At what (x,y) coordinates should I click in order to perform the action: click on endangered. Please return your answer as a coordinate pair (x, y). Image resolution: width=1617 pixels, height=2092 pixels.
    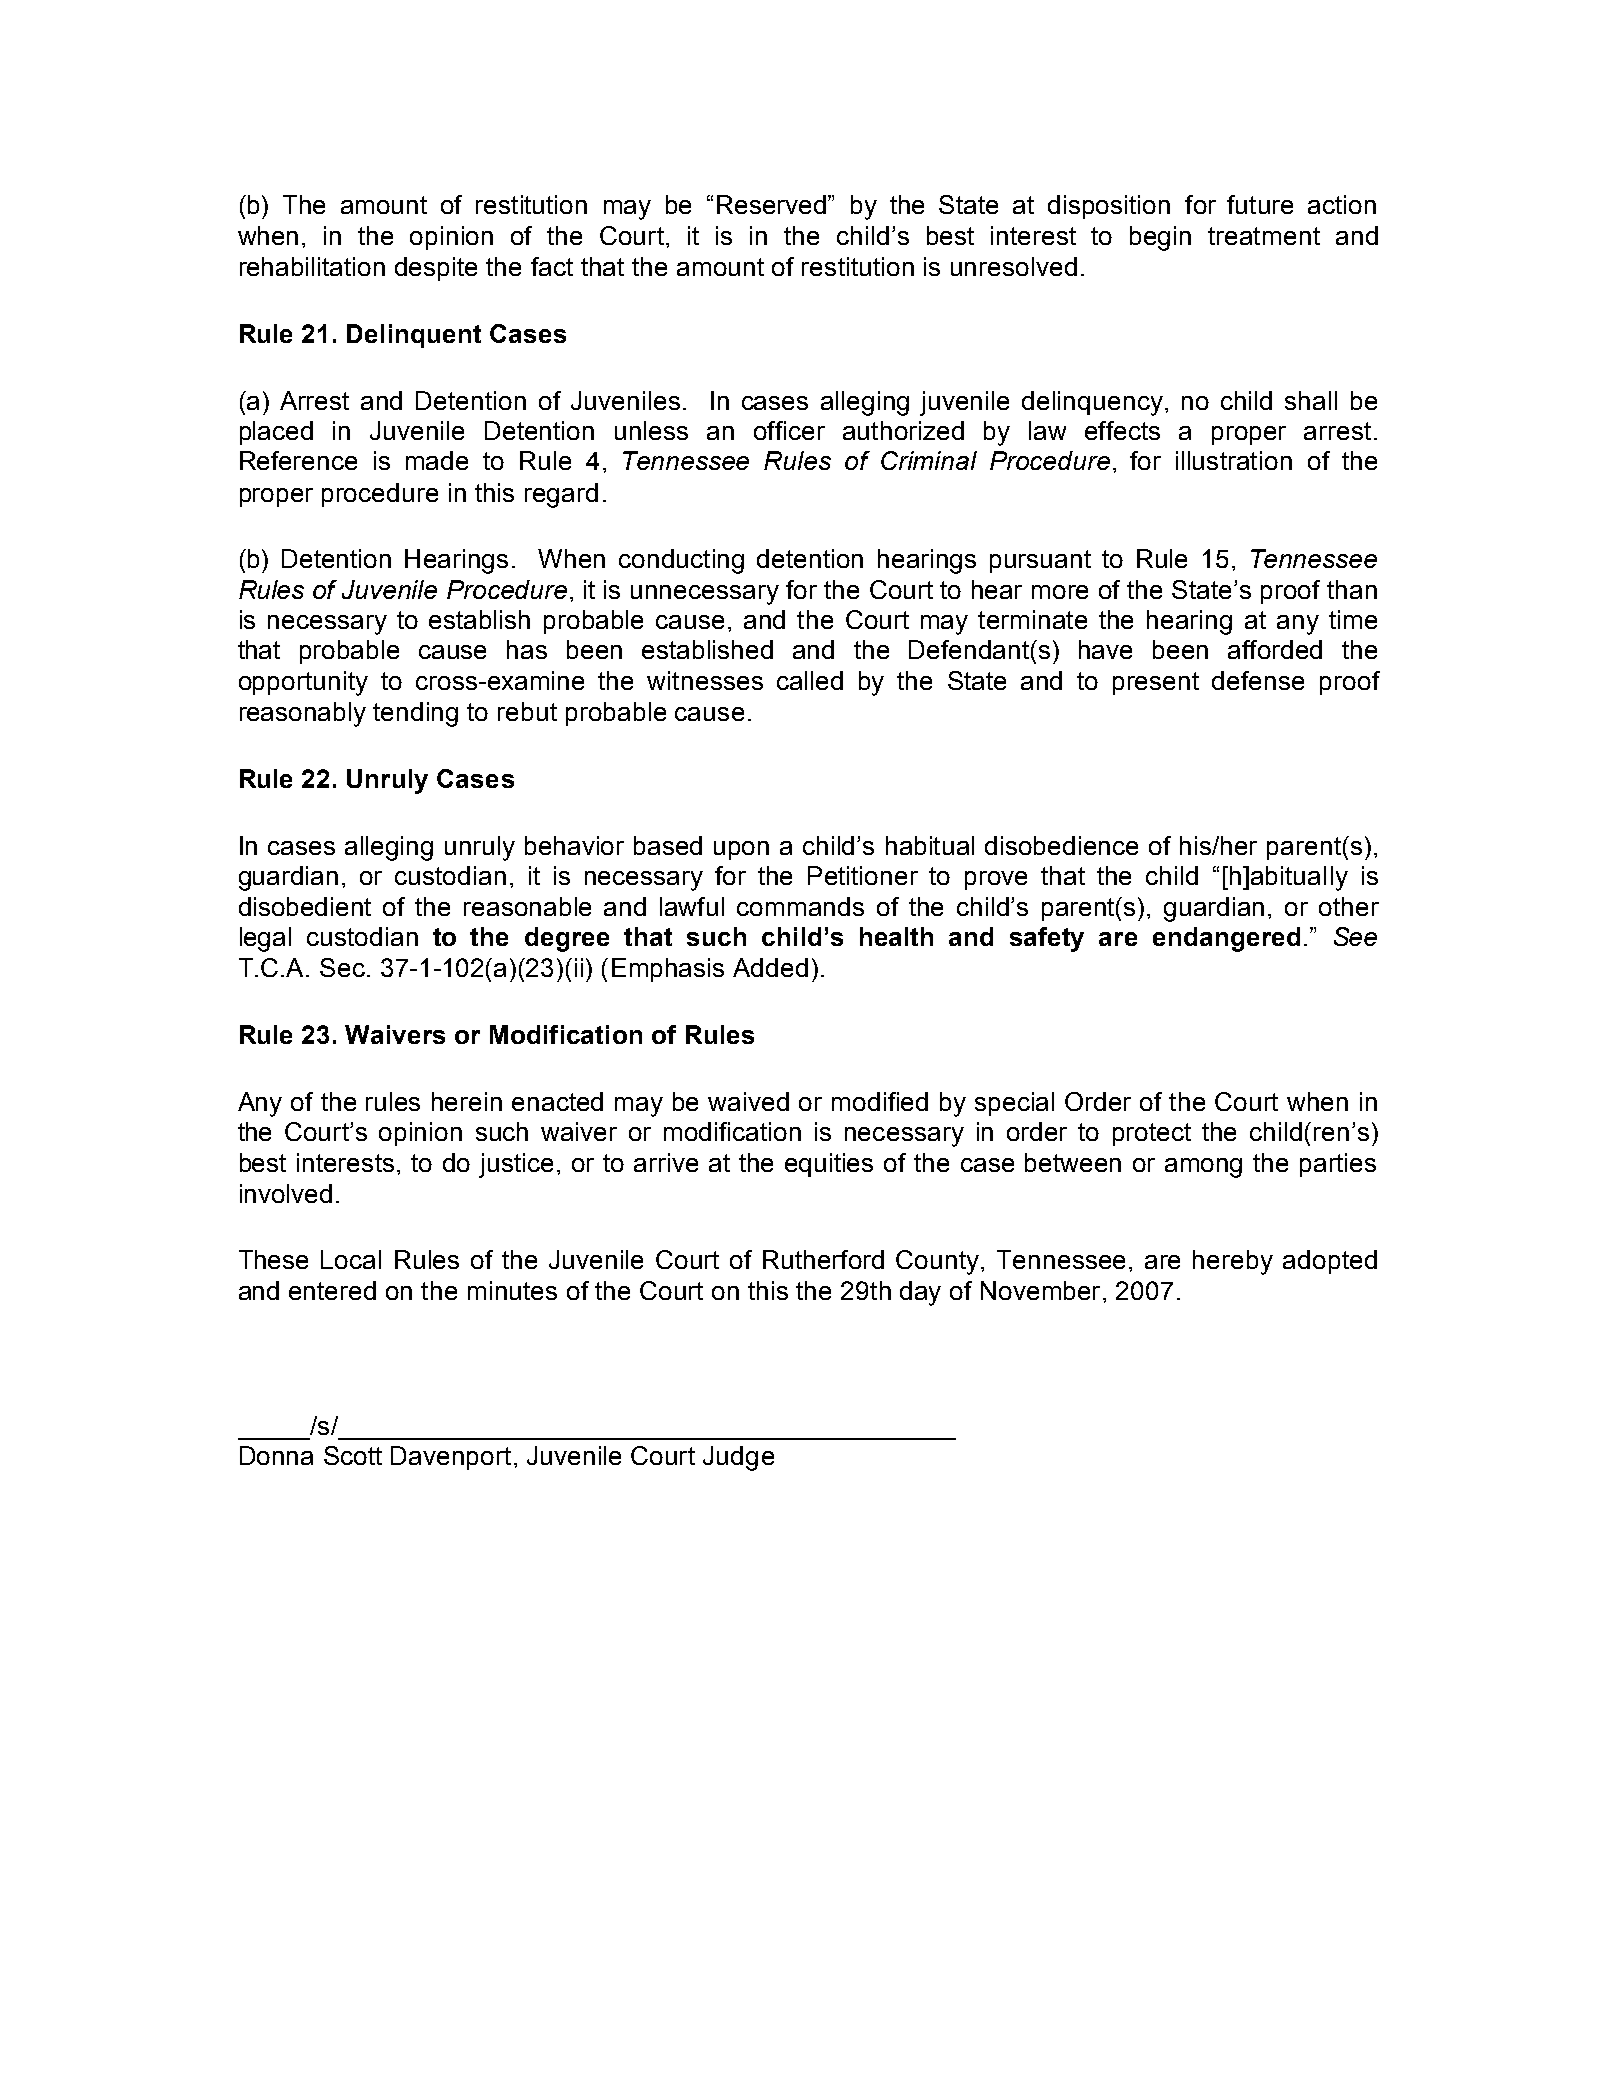
    Looking at the image, I should click on (1226, 939).
